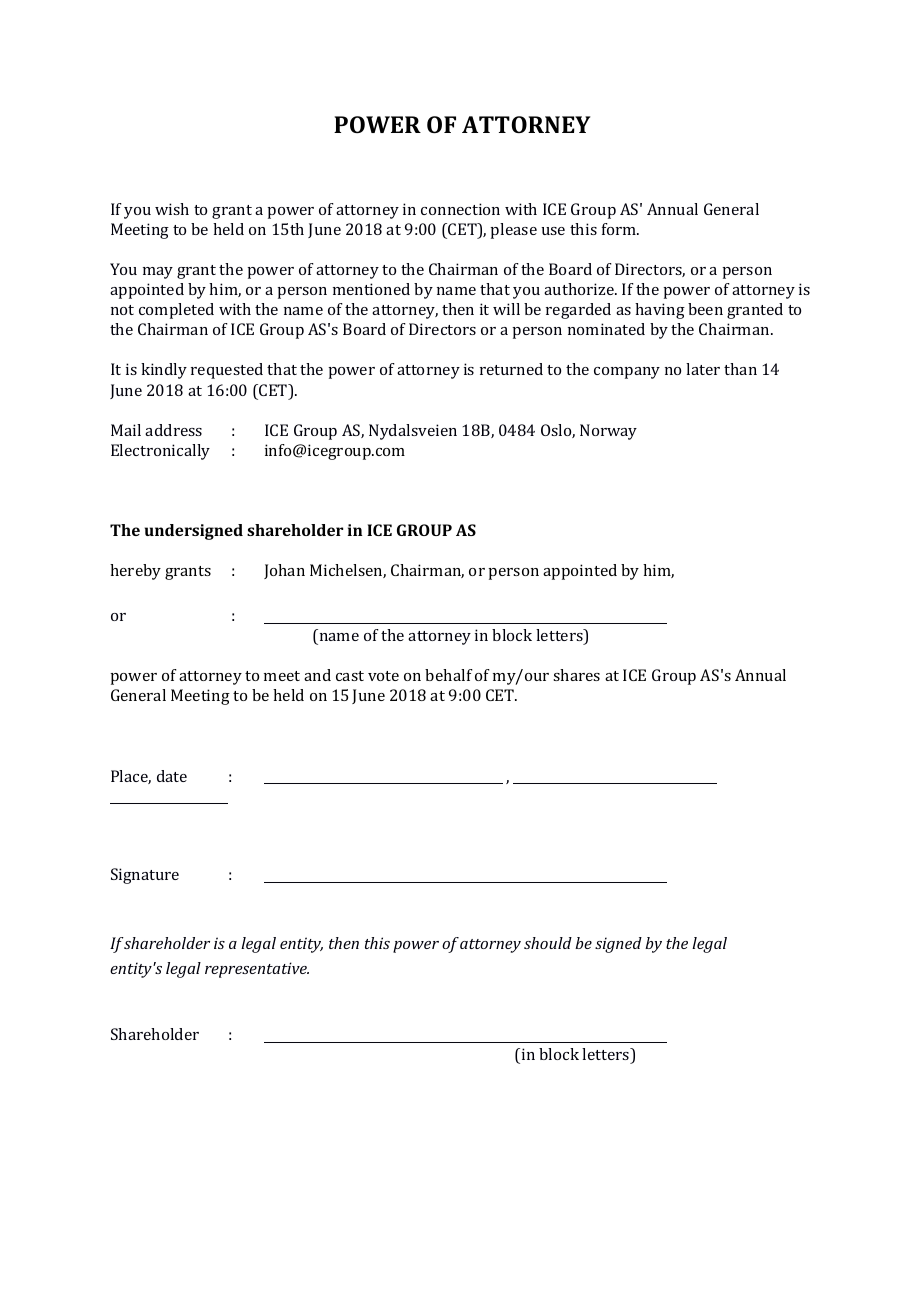 Image resolution: width=924 pixels, height=1308 pixels. Describe the element at coordinates (460, 209) in the screenshot. I see `connection` at that location.
